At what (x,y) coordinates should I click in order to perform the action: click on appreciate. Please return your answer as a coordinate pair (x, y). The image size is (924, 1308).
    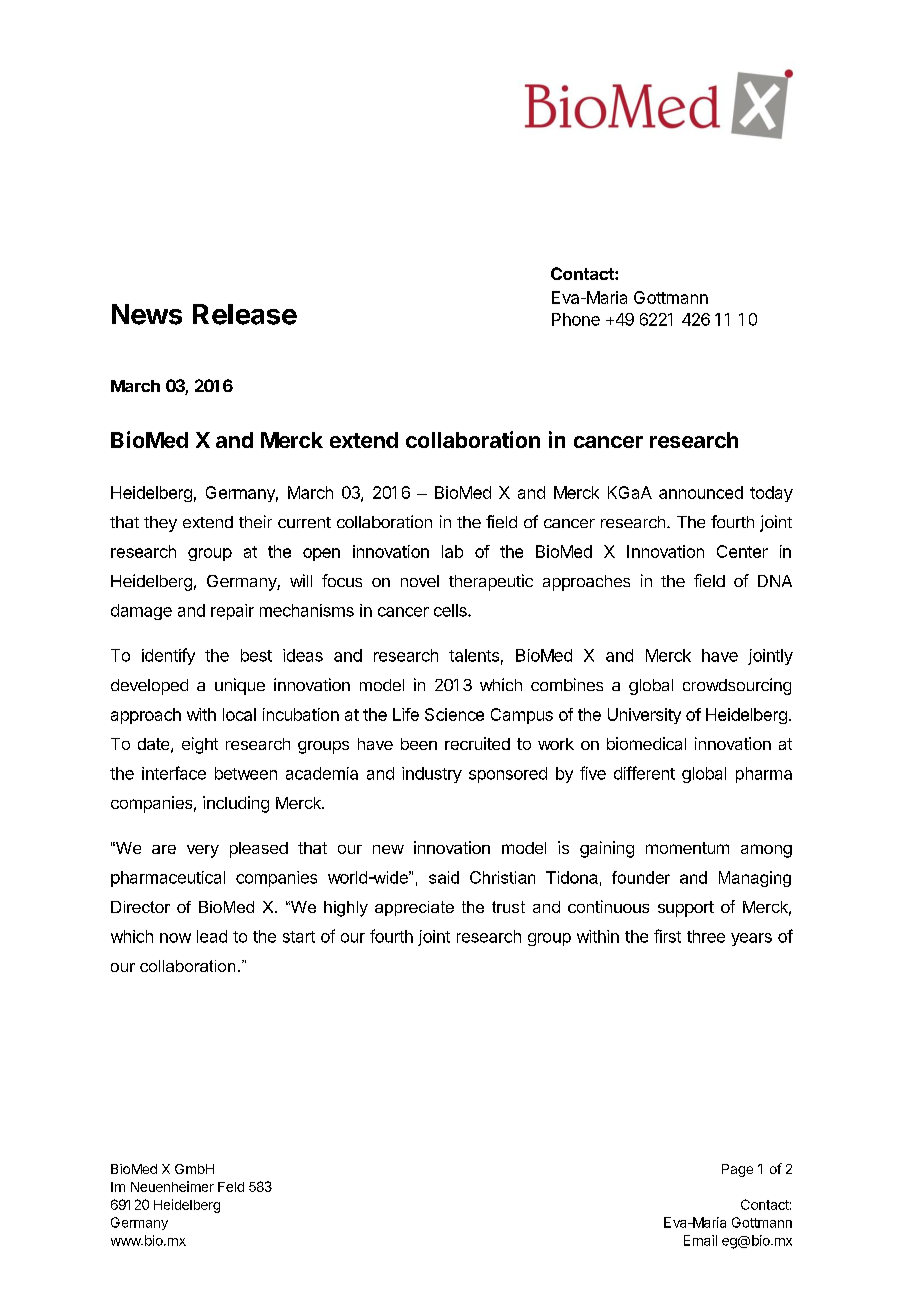
    Looking at the image, I should click on (414, 908).
